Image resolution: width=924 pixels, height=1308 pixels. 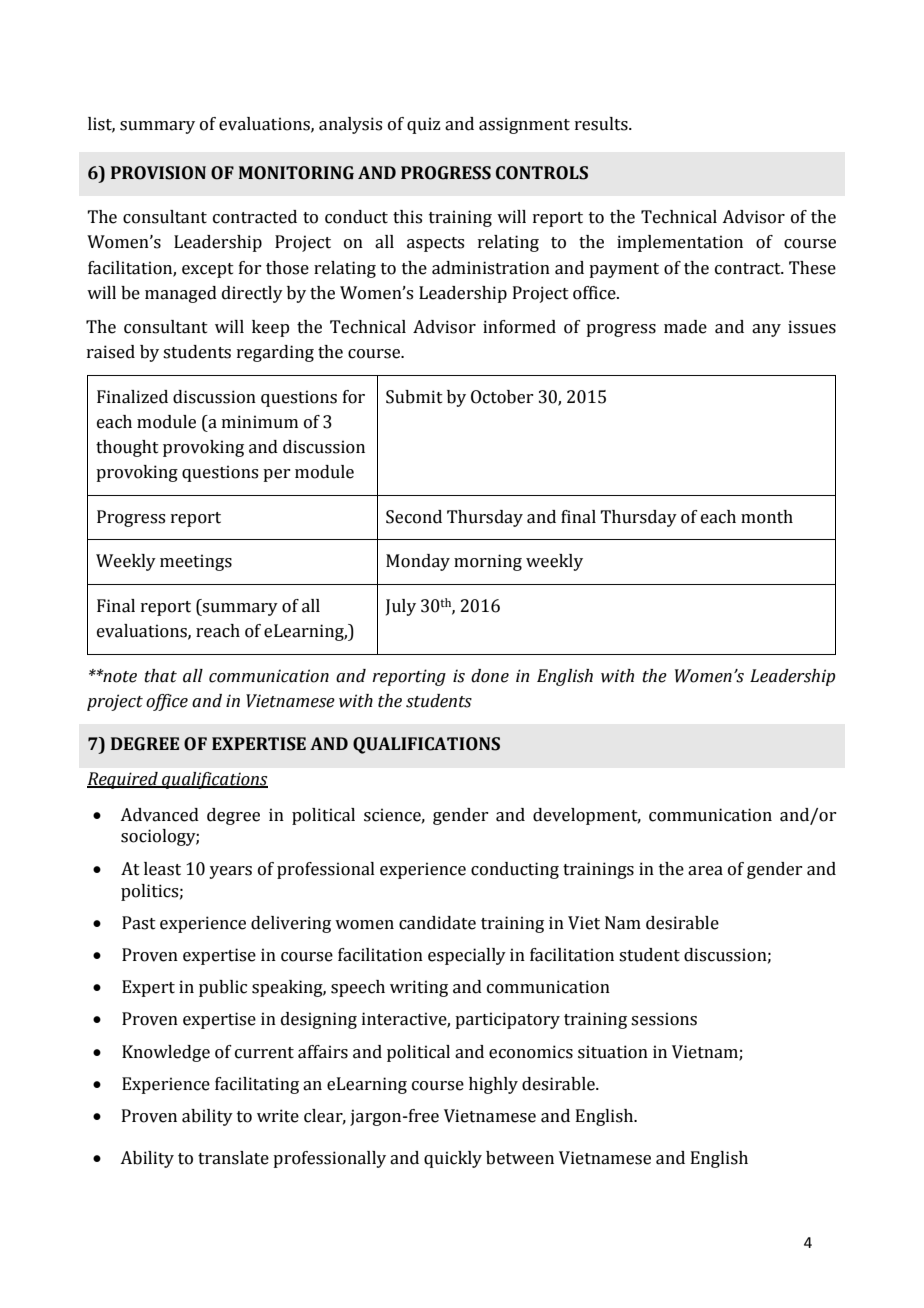 I want to click on PROVISION, so click(x=158, y=173).
